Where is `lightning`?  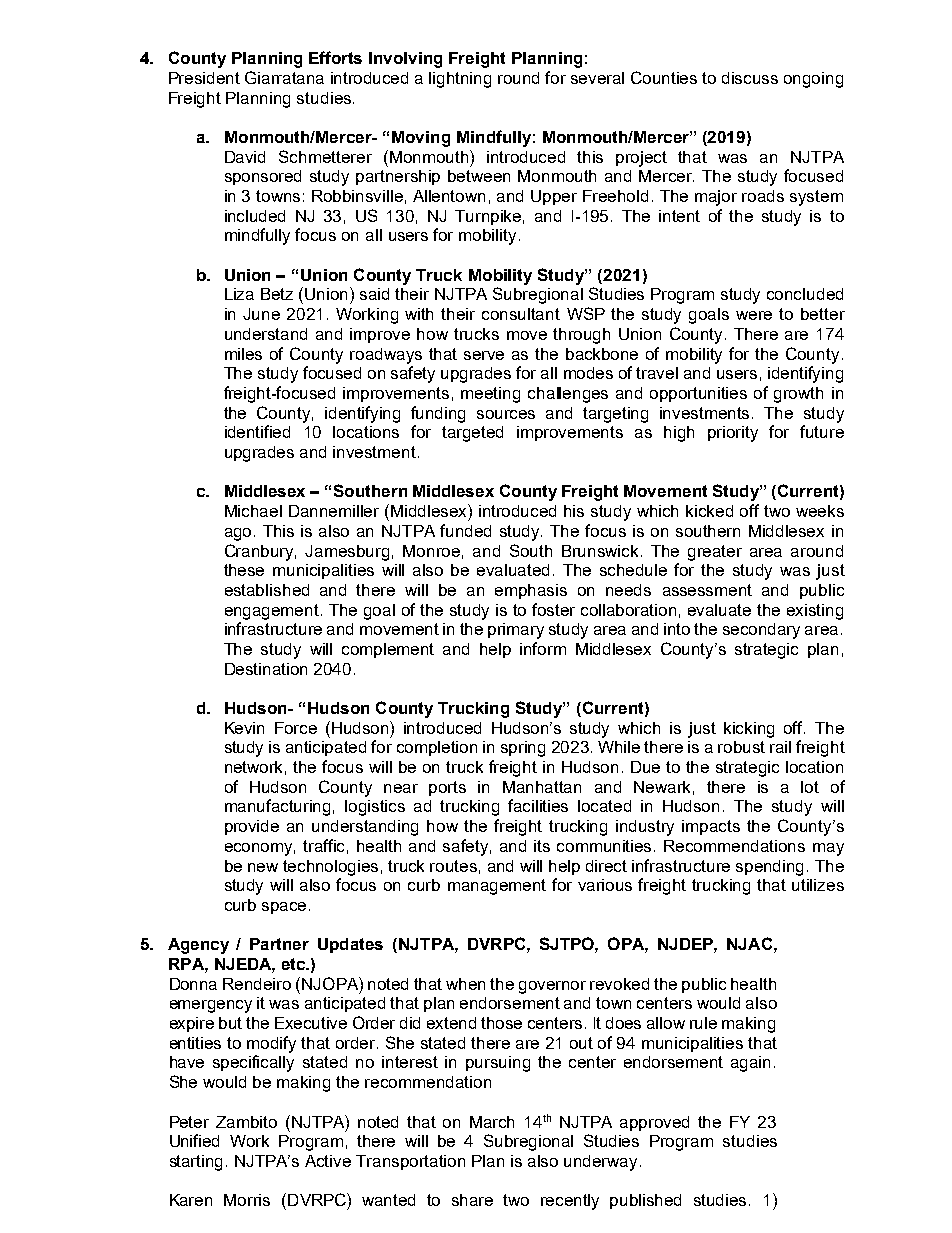
lightning is located at coordinates (460, 80).
